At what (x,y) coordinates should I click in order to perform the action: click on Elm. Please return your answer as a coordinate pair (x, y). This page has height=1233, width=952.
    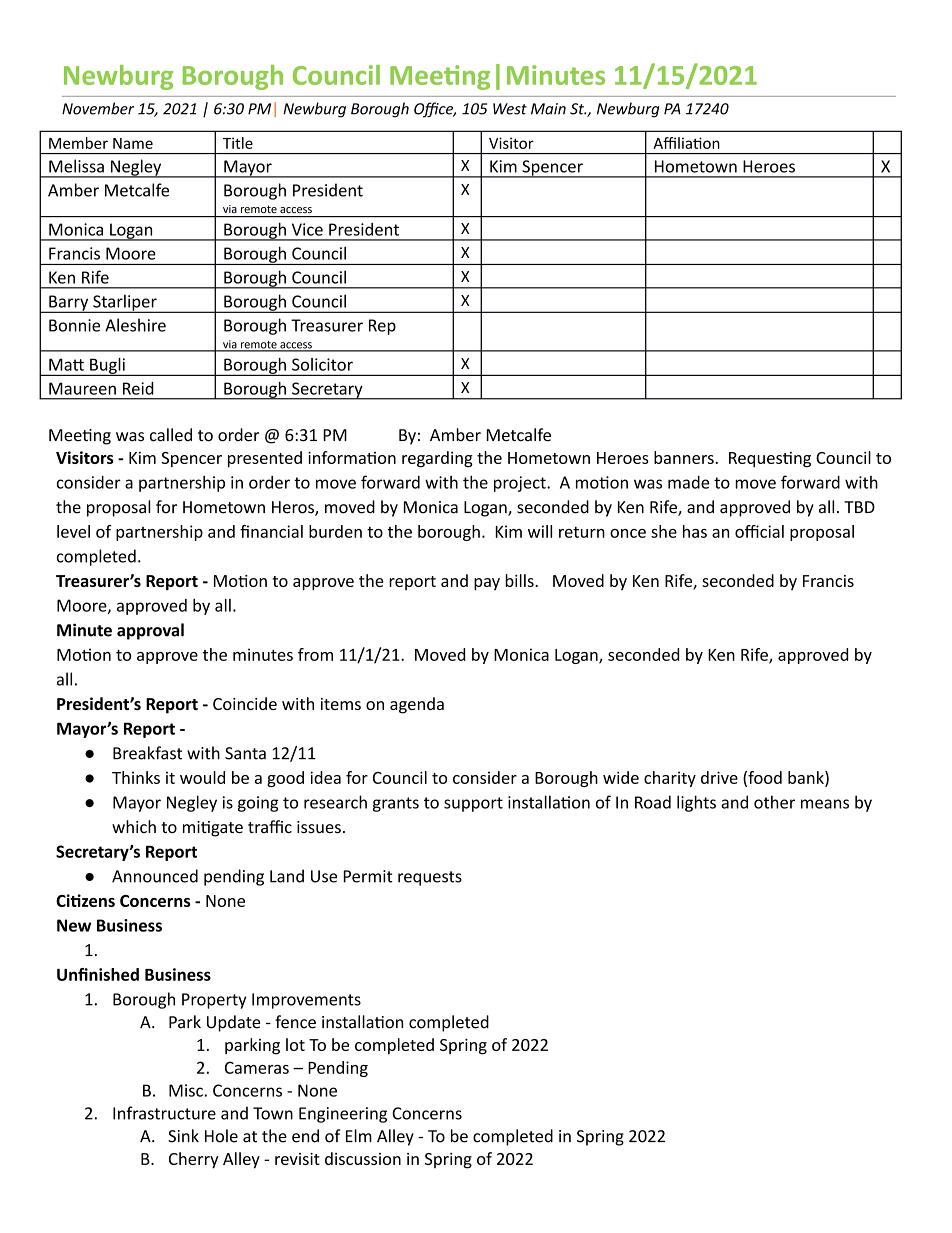
    Looking at the image, I should click on (359, 1135).
